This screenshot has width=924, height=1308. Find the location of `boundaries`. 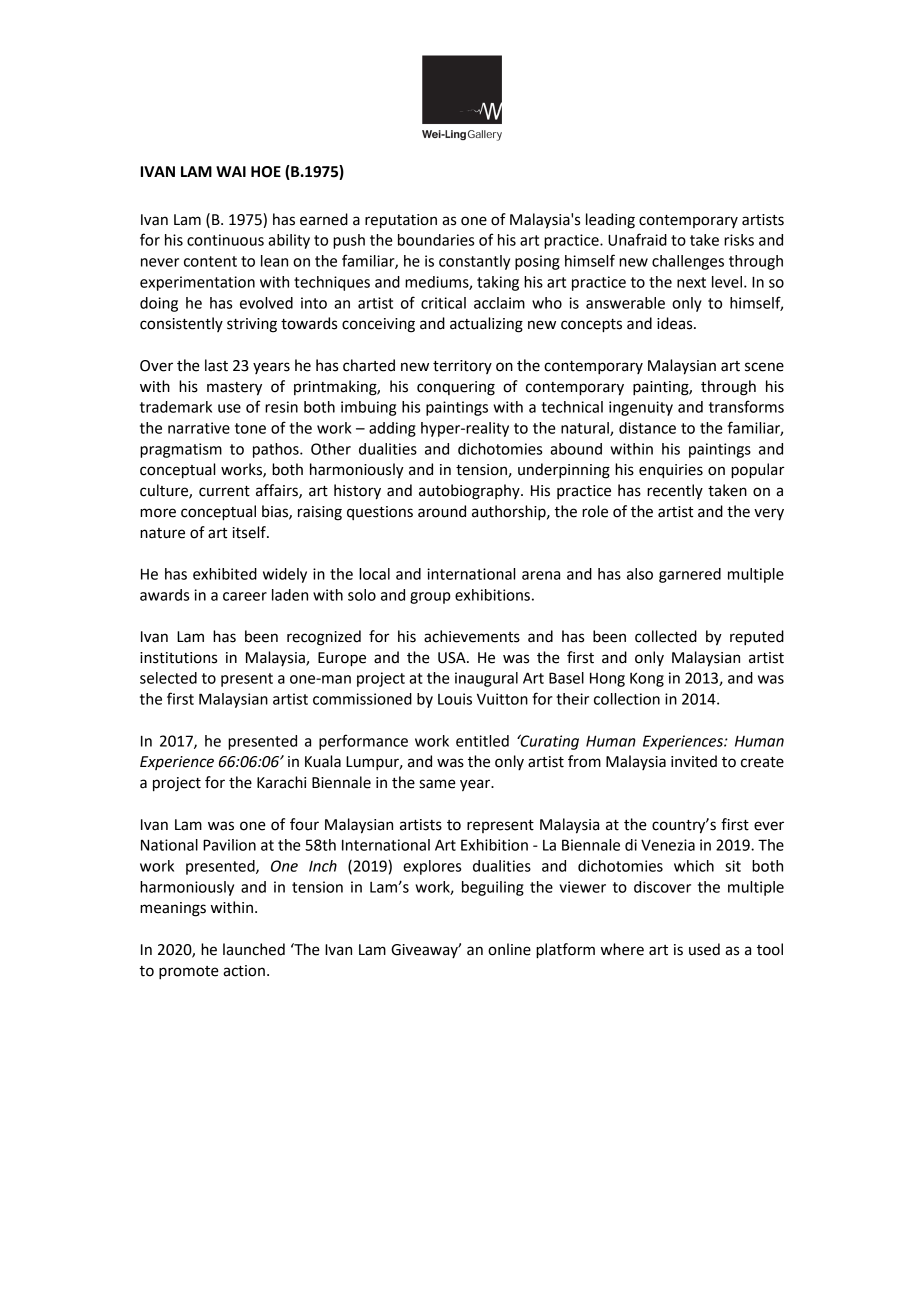

boundaries is located at coordinates (436, 240).
